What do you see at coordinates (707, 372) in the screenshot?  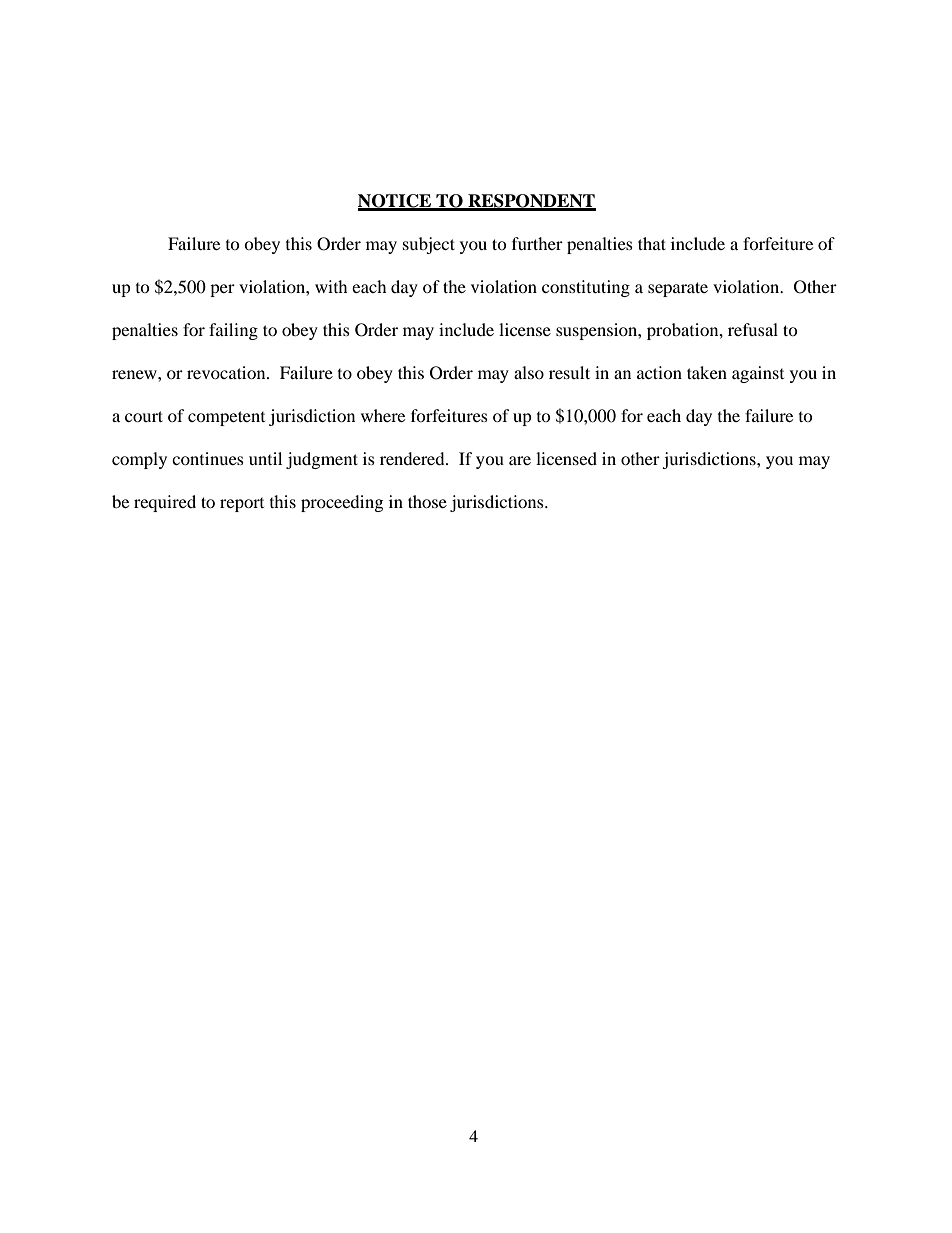 I see `taken` at bounding box center [707, 372].
